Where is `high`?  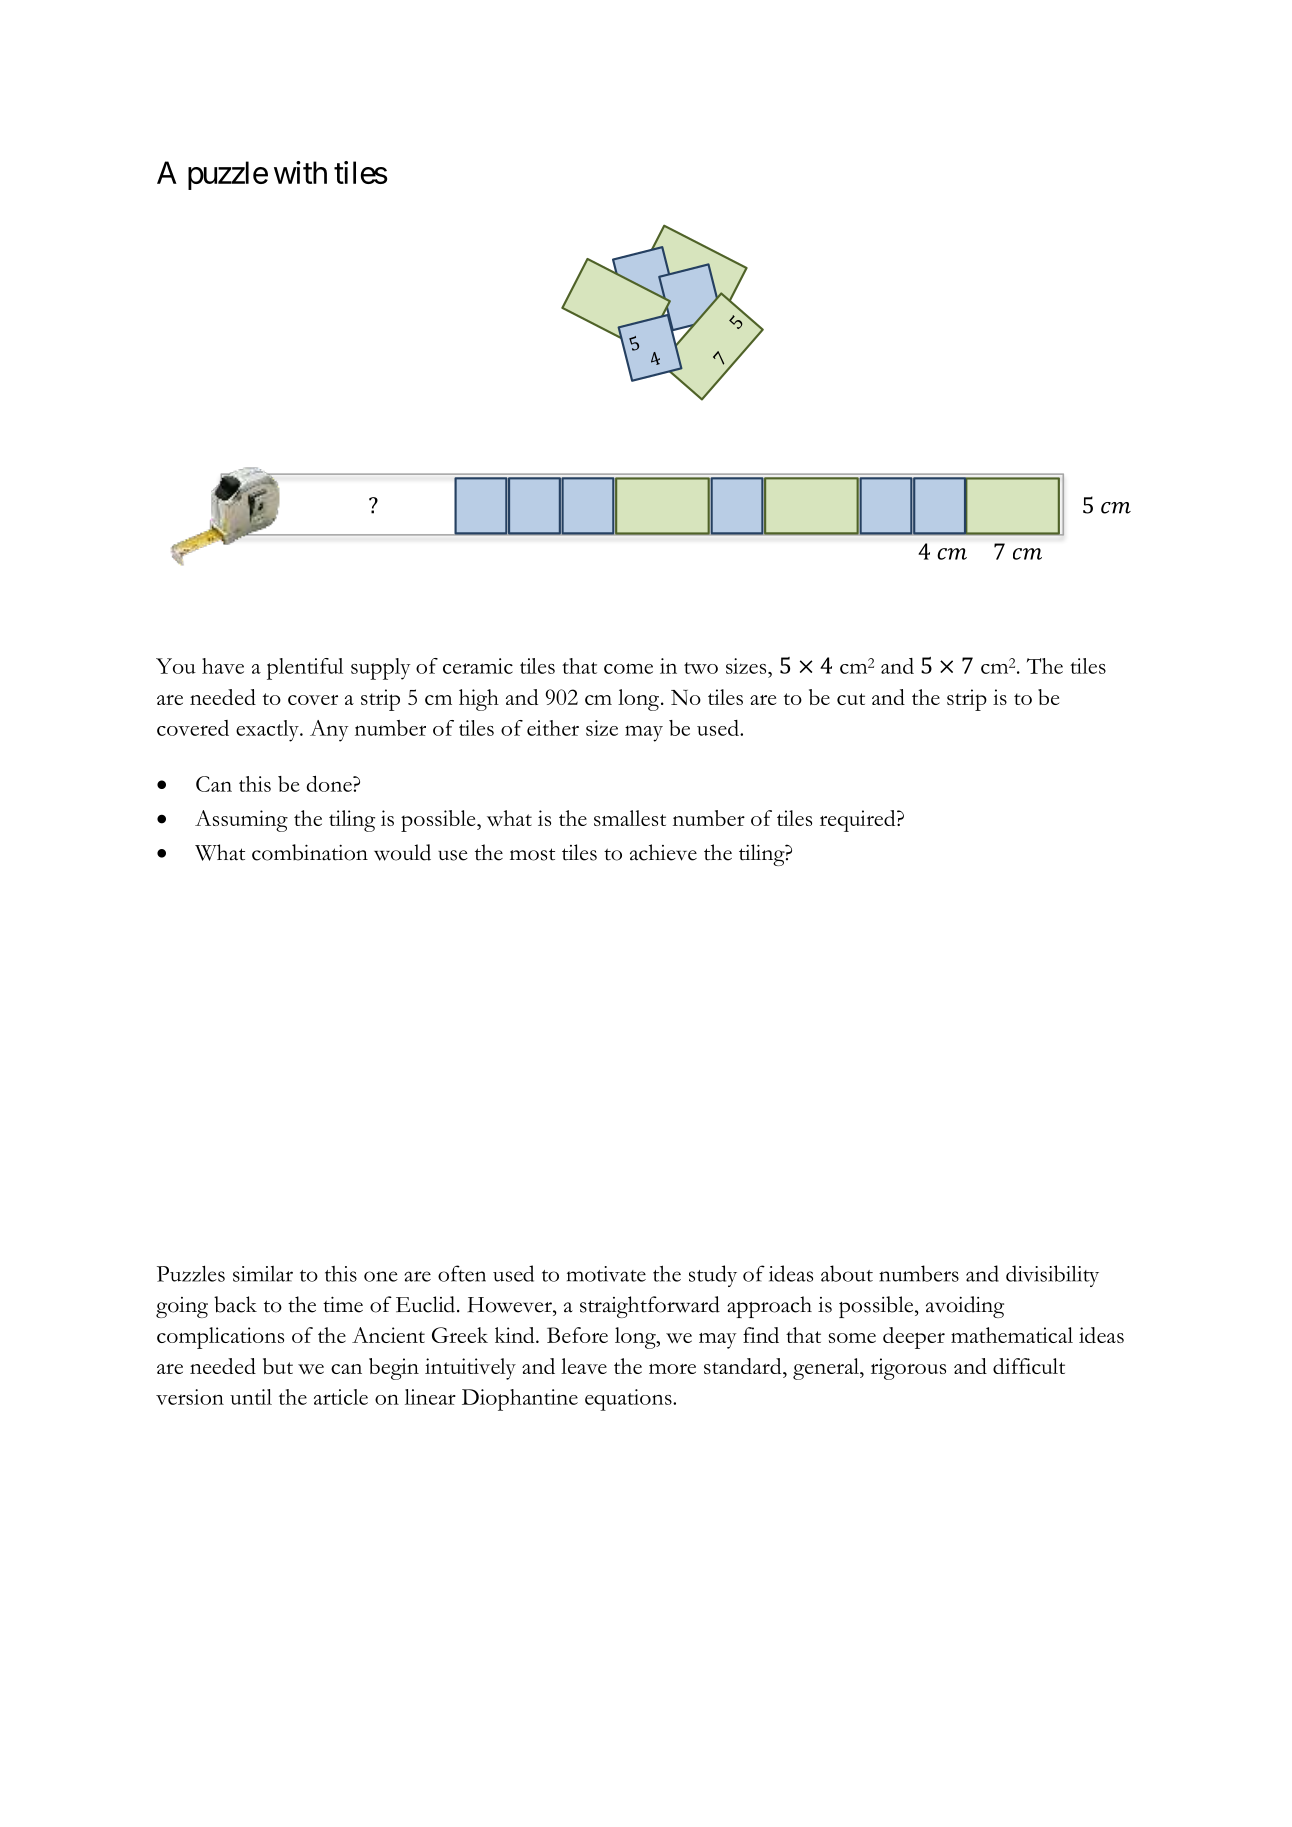 high is located at coordinates (479, 700).
